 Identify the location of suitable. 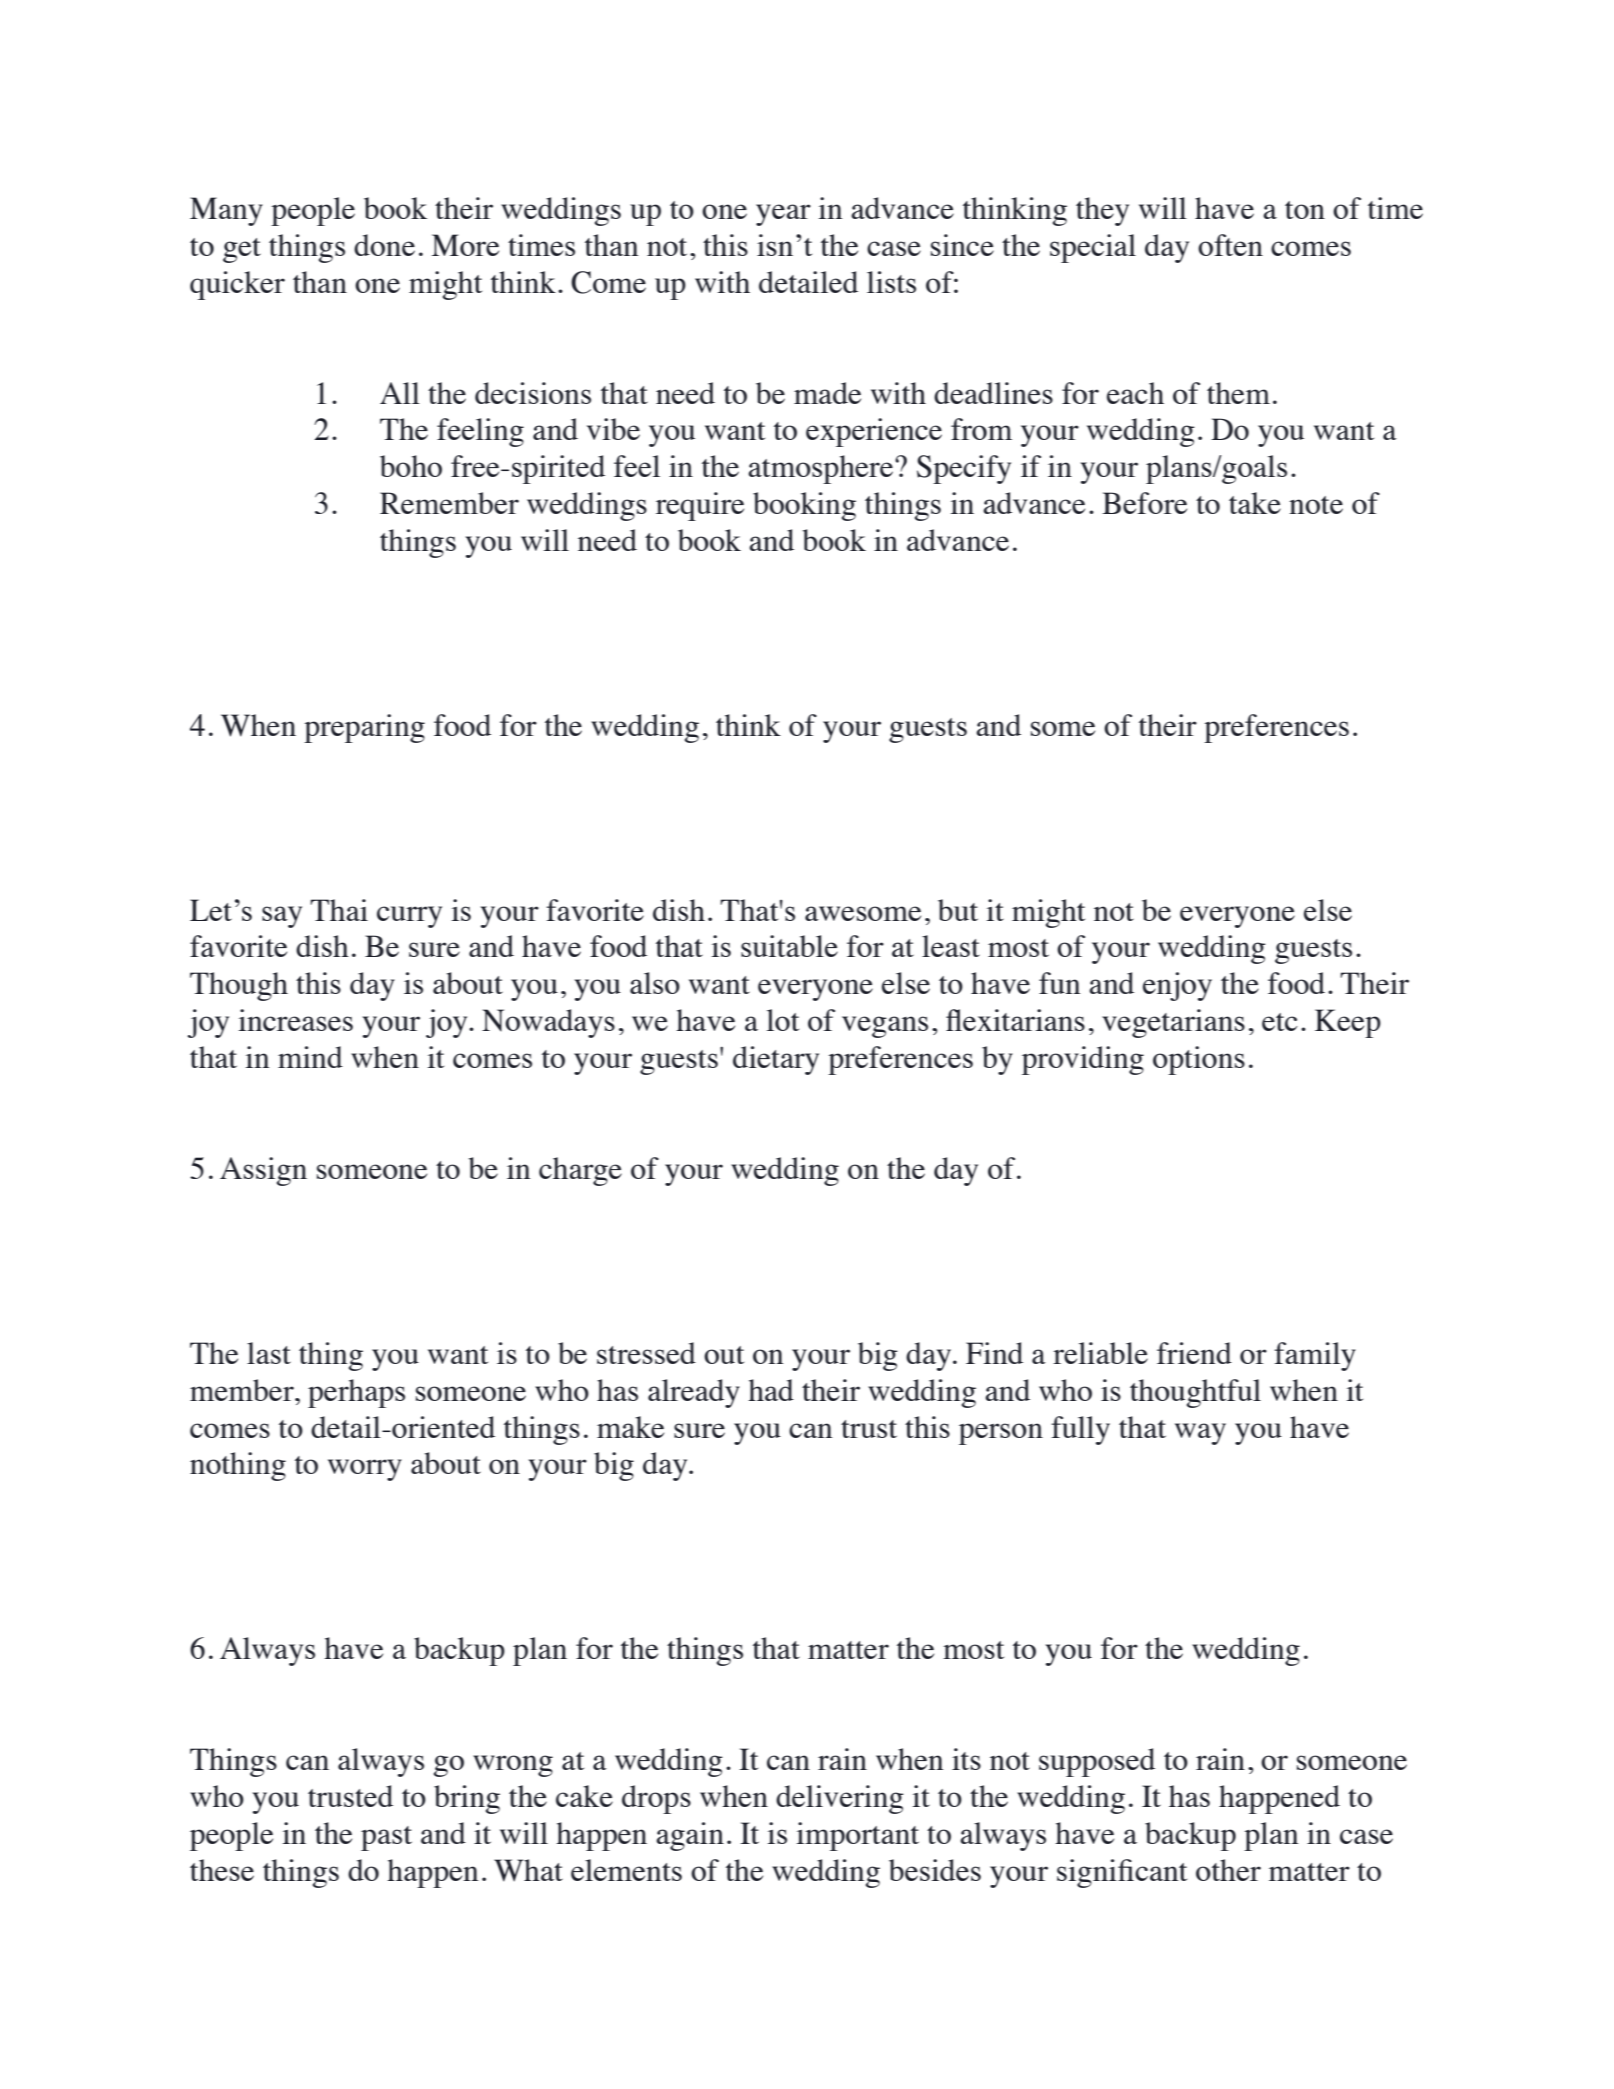
(789, 946).
